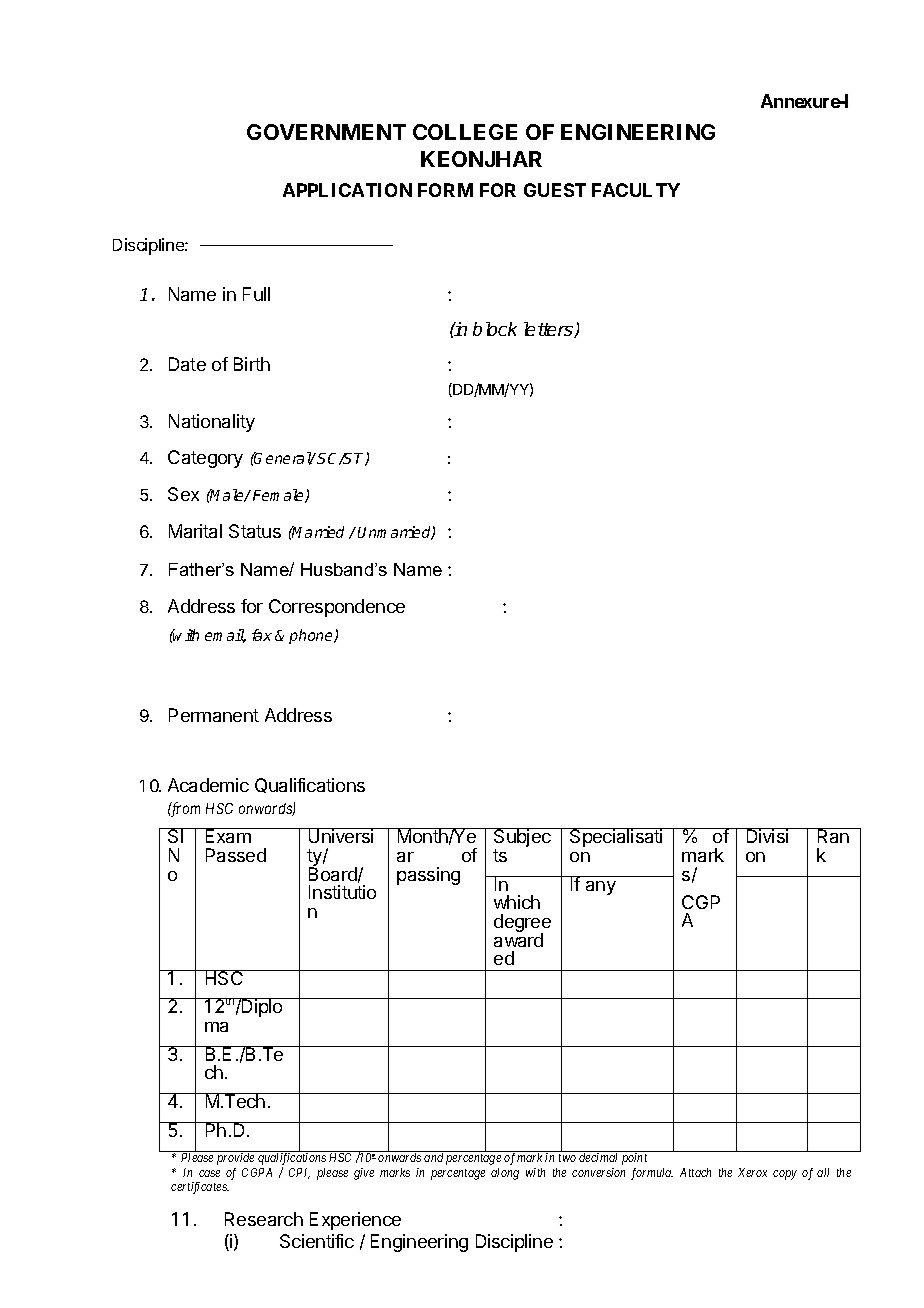  I want to click on FACULTY, so click(636, 190).
